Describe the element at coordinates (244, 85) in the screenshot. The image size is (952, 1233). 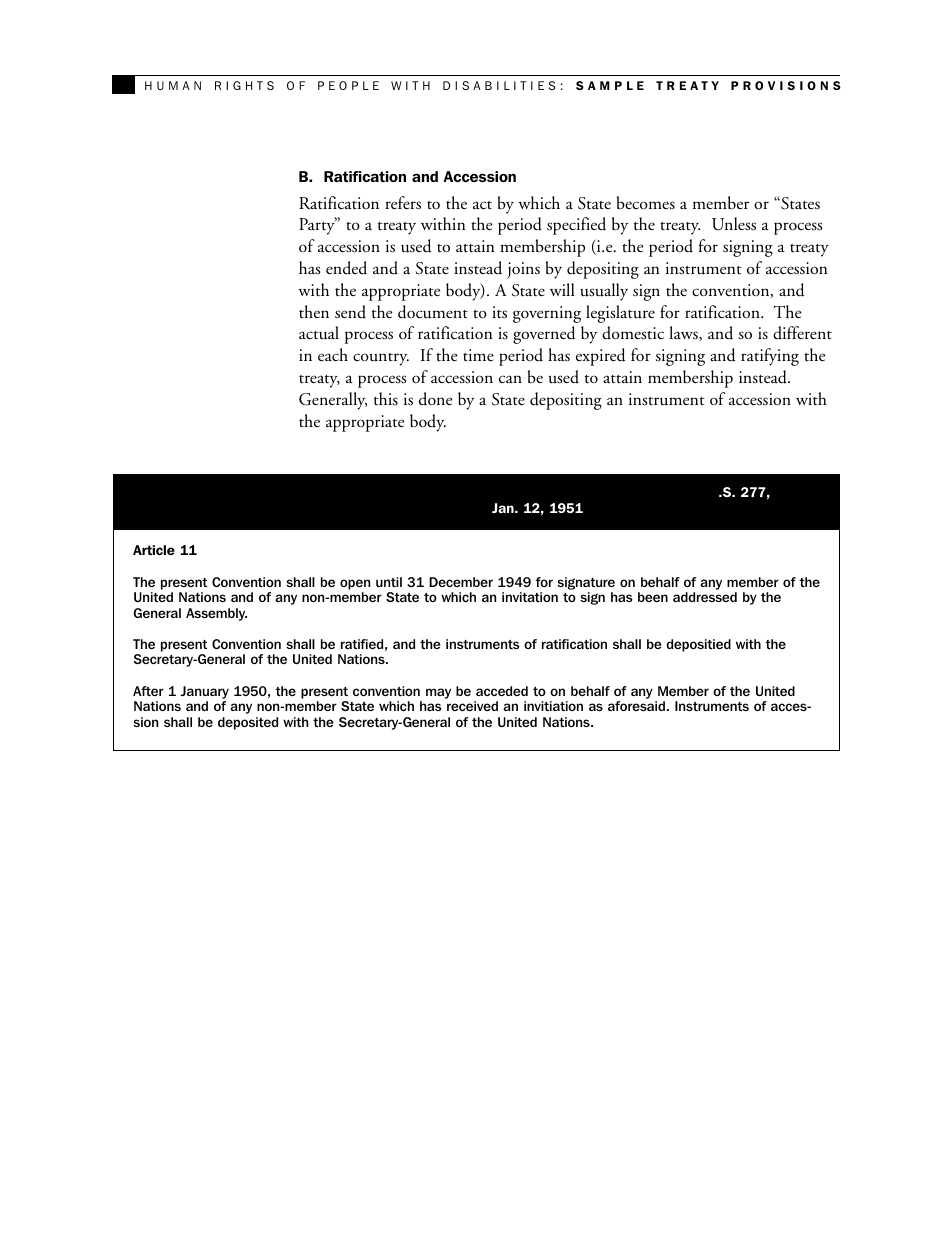
I see `RIGHTS` at that location.
